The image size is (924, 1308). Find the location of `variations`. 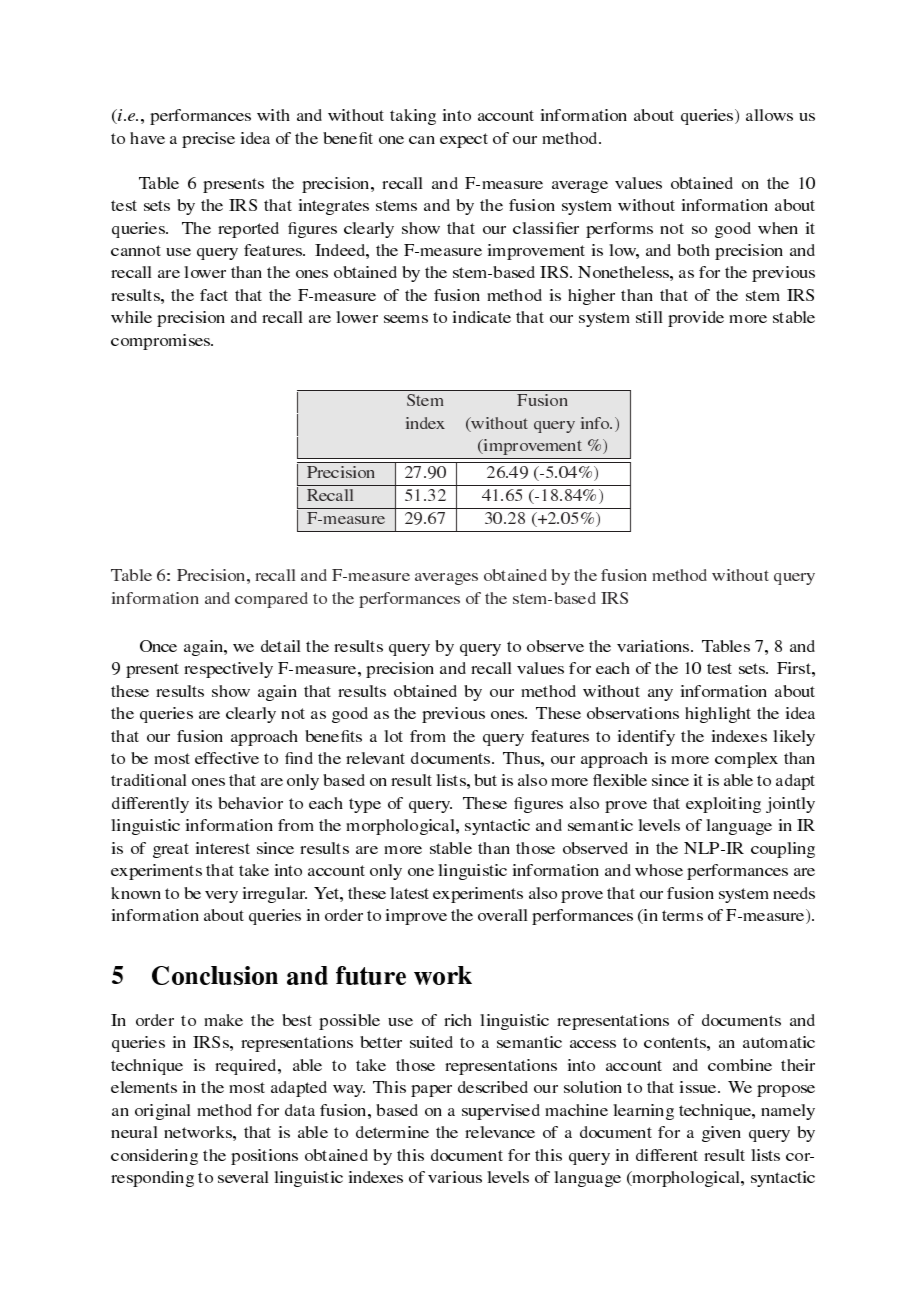

variations is located at coordinates (654, 646).
